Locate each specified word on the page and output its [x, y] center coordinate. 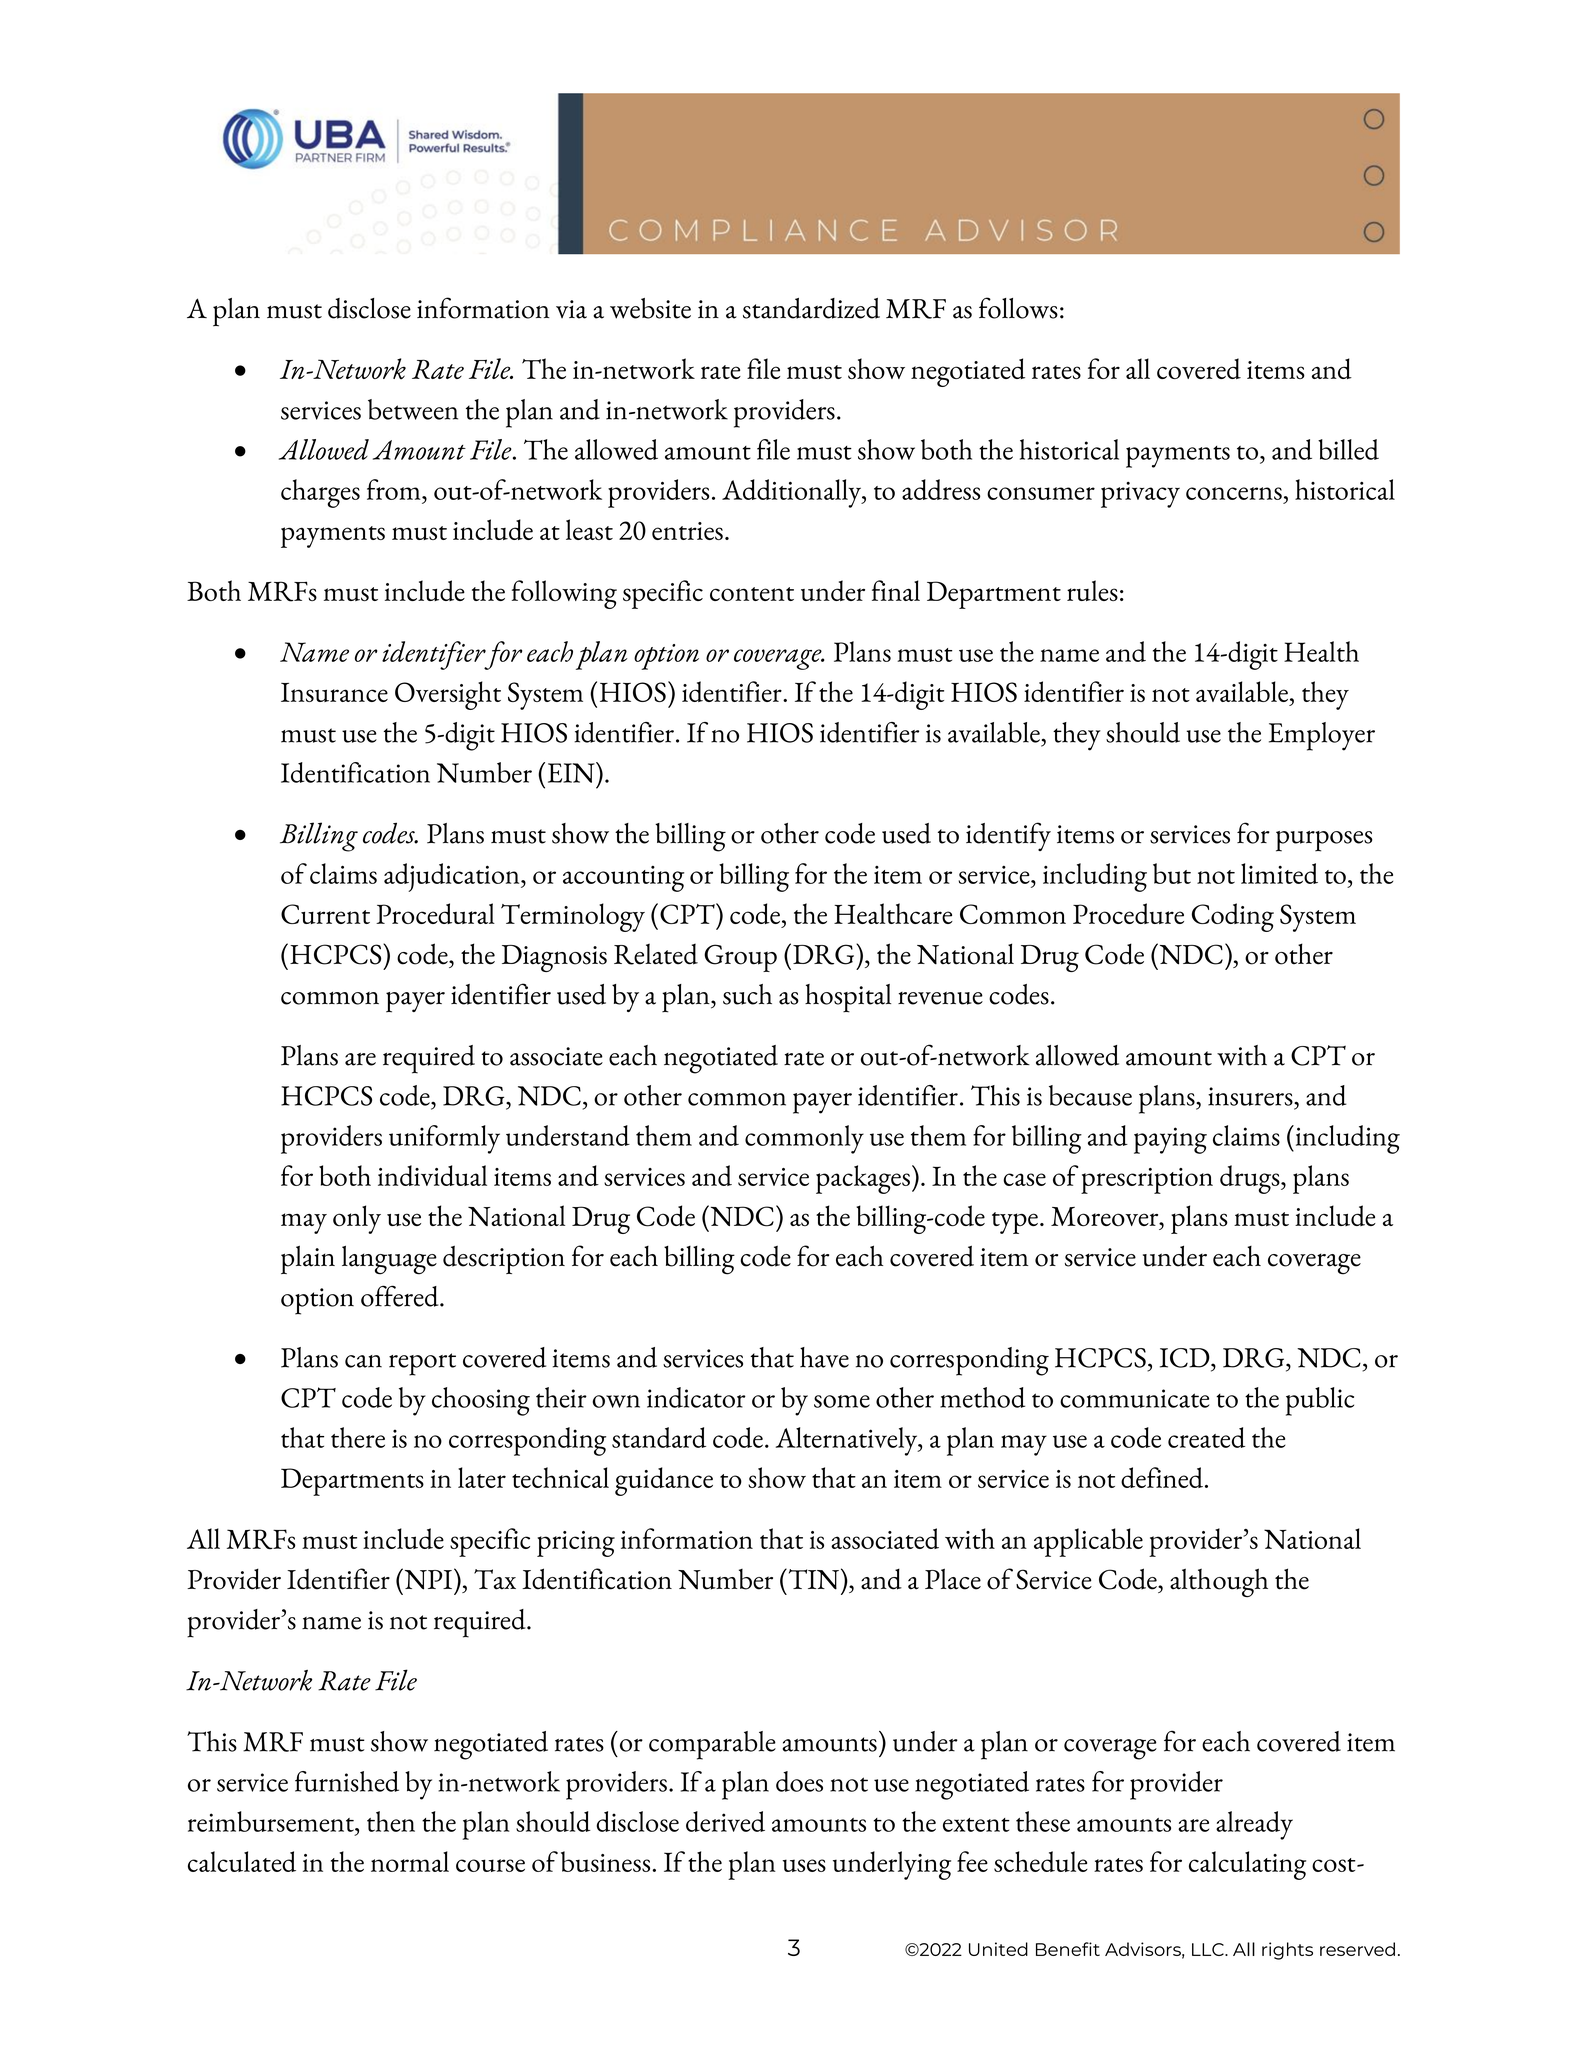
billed [1348, 449]
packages [863, 1179]
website [650, 308]
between [413, 409]
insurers [1251, 1096]
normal [410, 1861]
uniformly [444, 1139]
